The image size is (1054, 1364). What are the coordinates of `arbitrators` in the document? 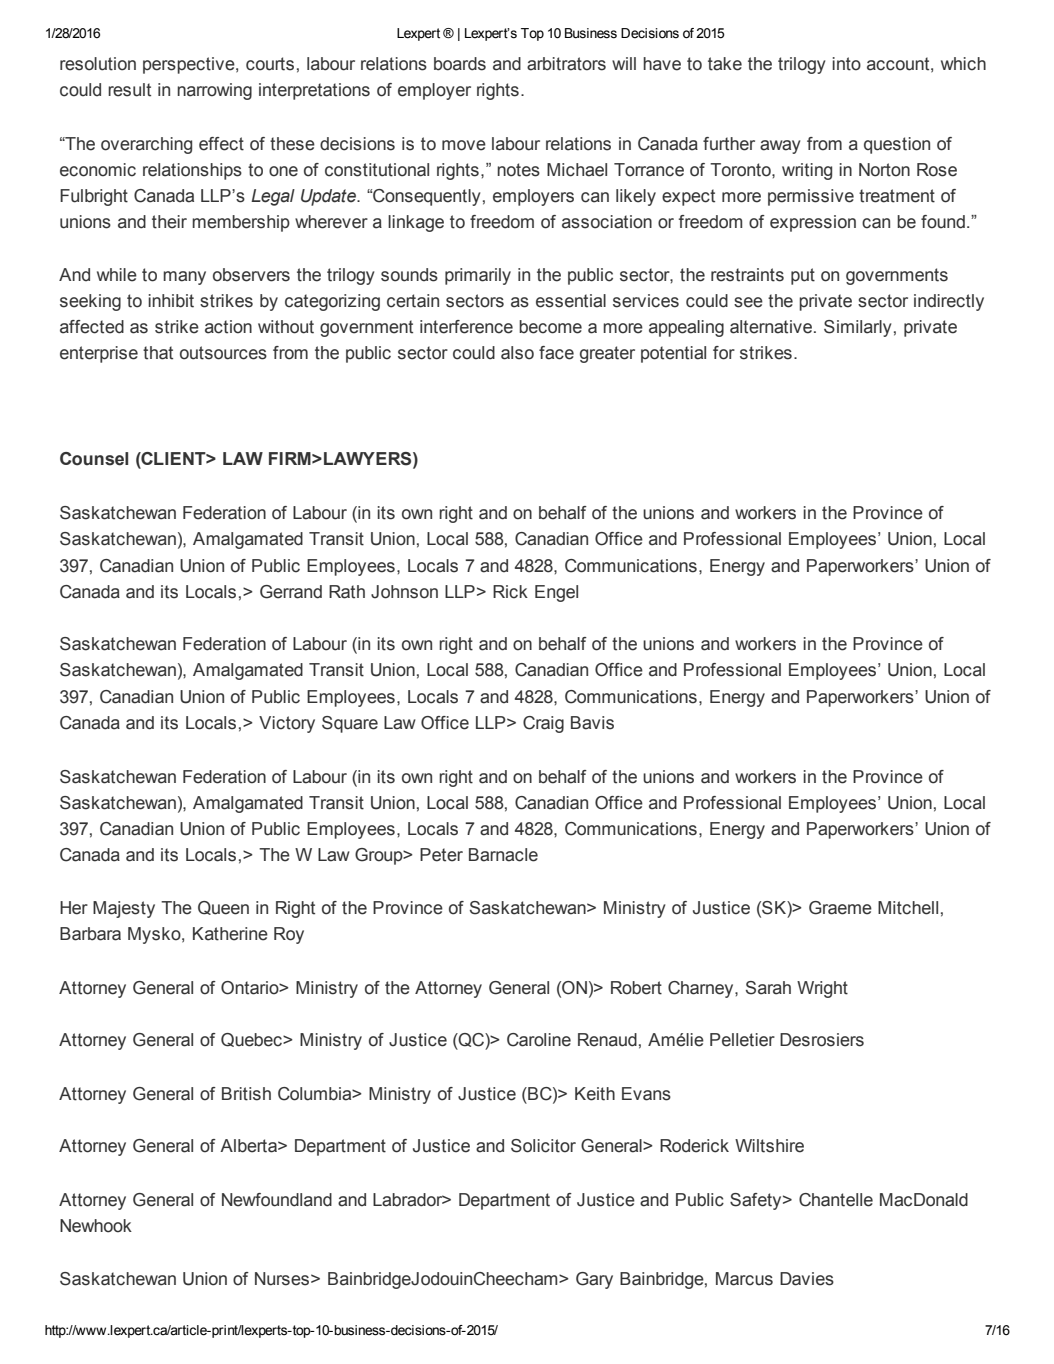 It's located at (566, 64).
